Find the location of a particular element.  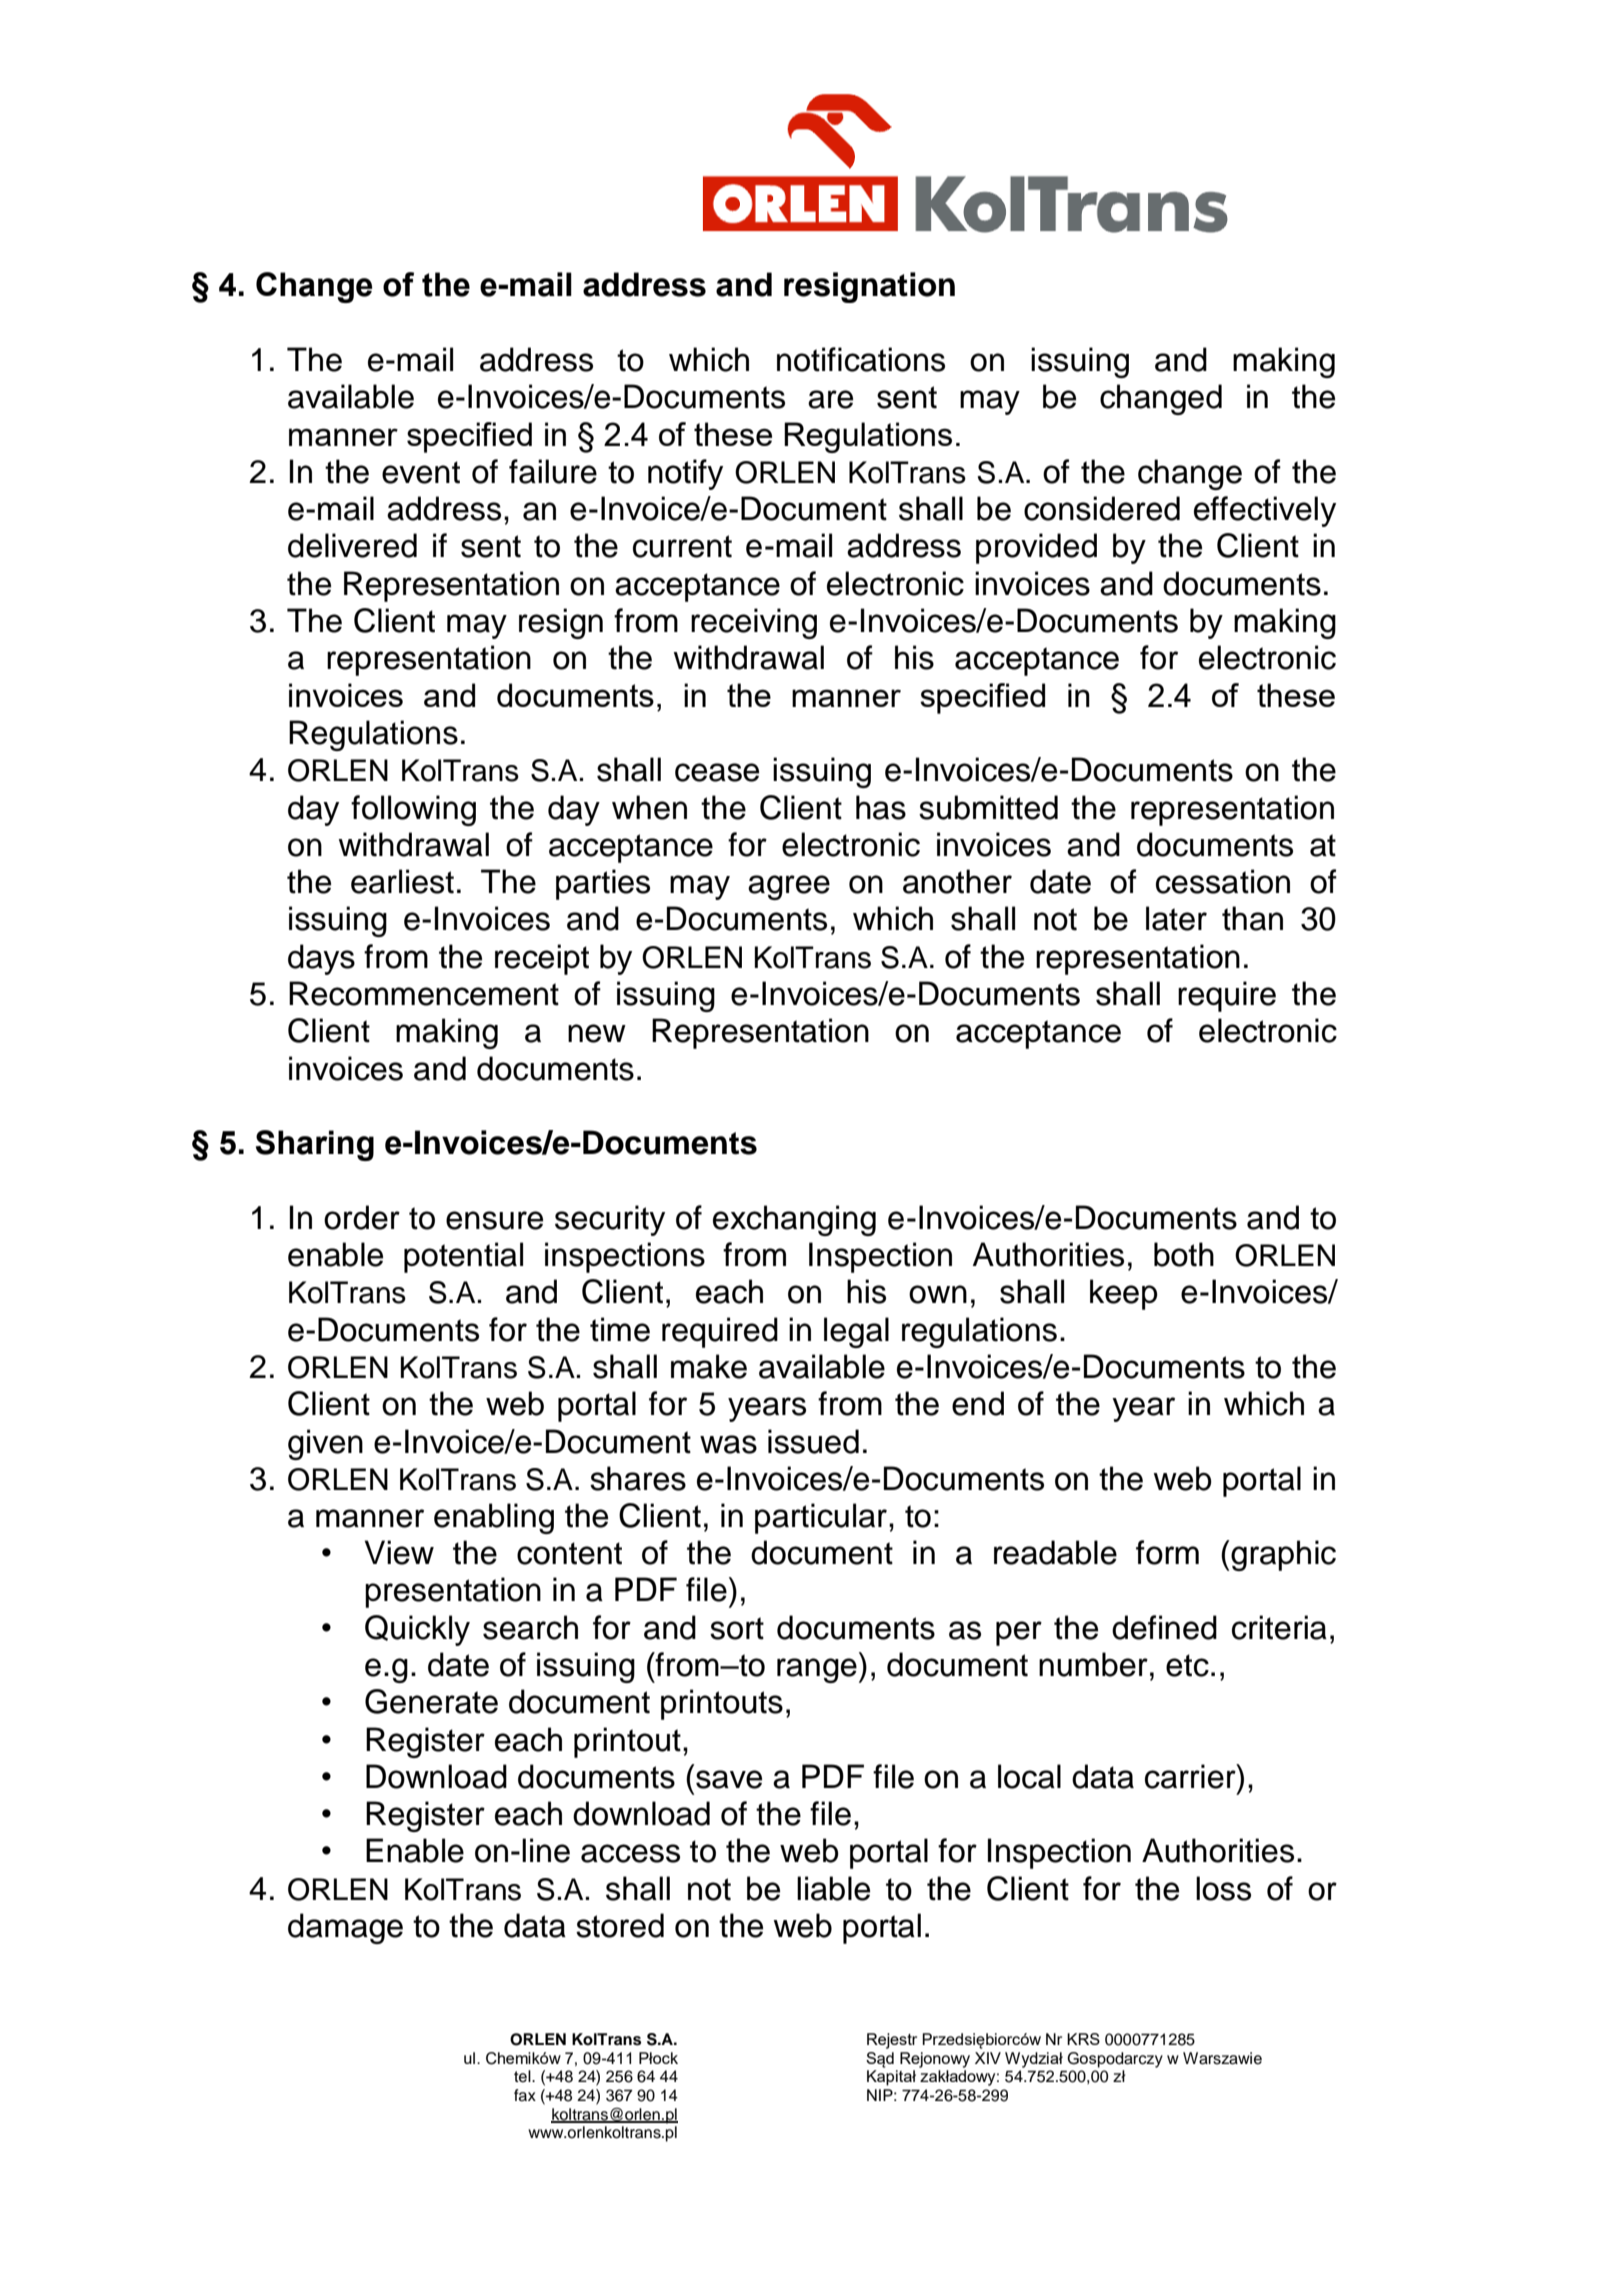

particular is located at coordinates (821, 1518).
